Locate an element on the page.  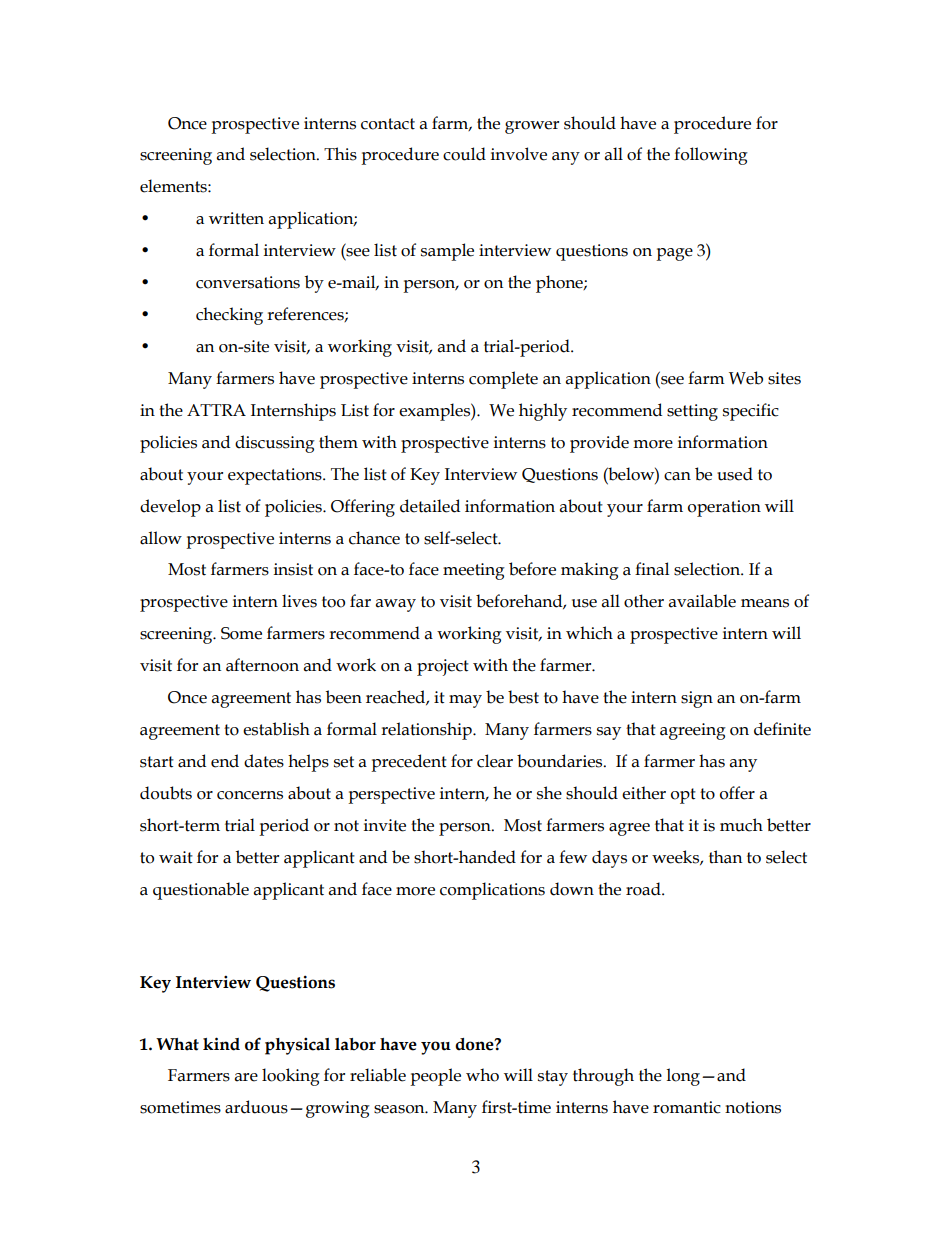
operation is located at coordinates (724, 508).
